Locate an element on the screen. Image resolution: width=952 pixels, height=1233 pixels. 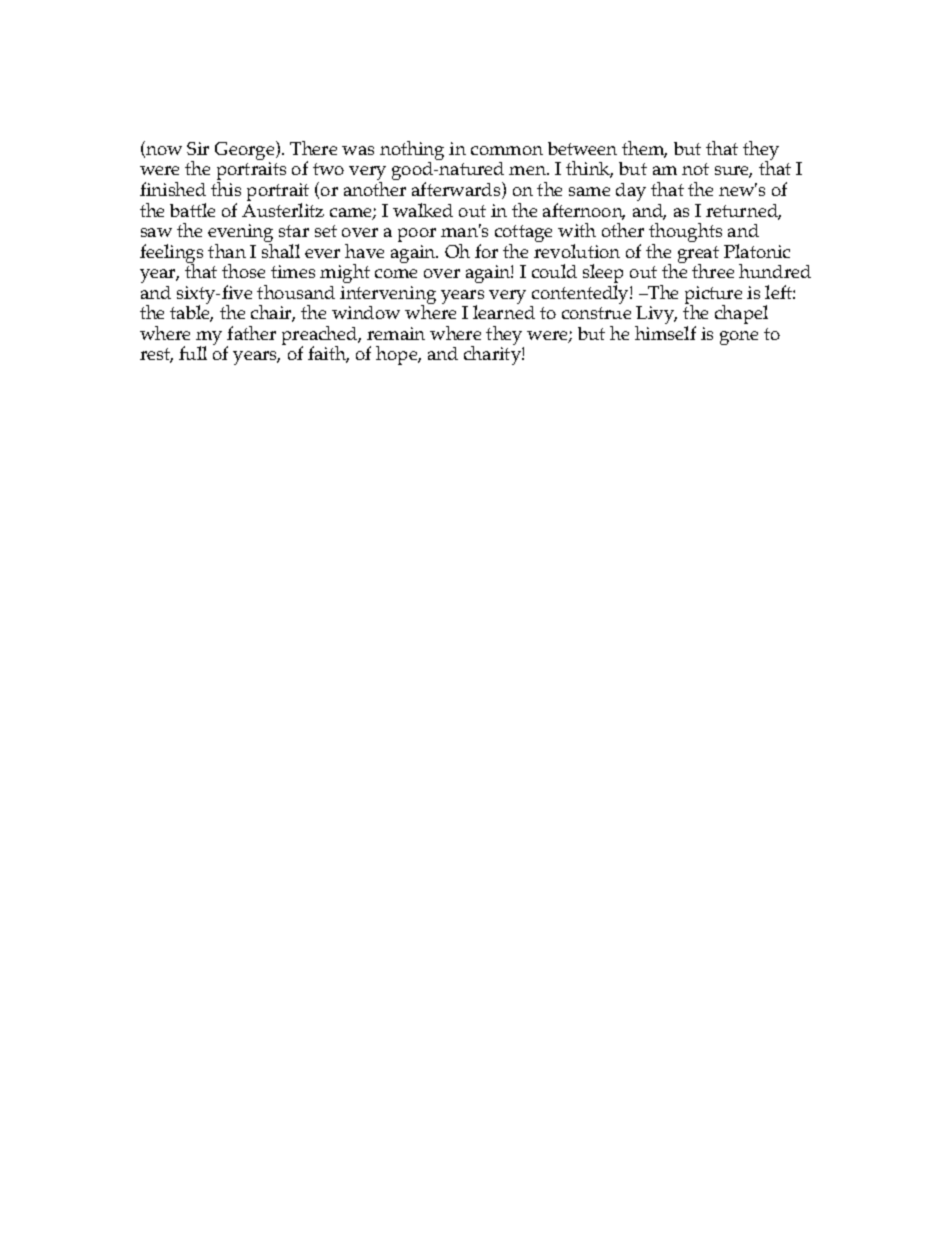
than is located at coordinates (227, 251).
